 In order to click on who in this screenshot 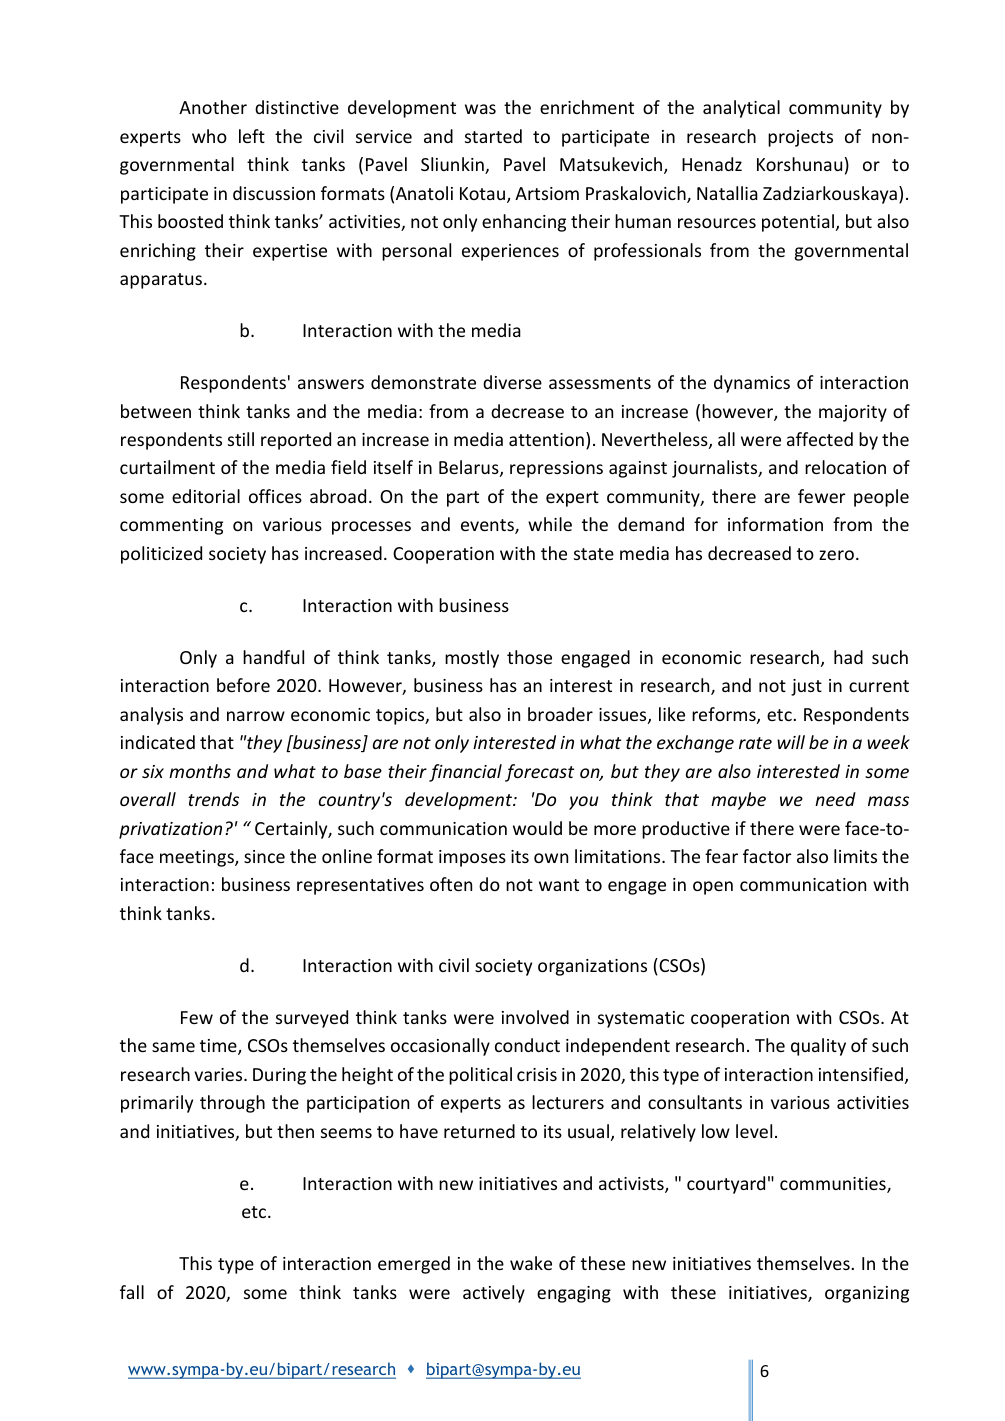, I will do `click(209, 136)`.
